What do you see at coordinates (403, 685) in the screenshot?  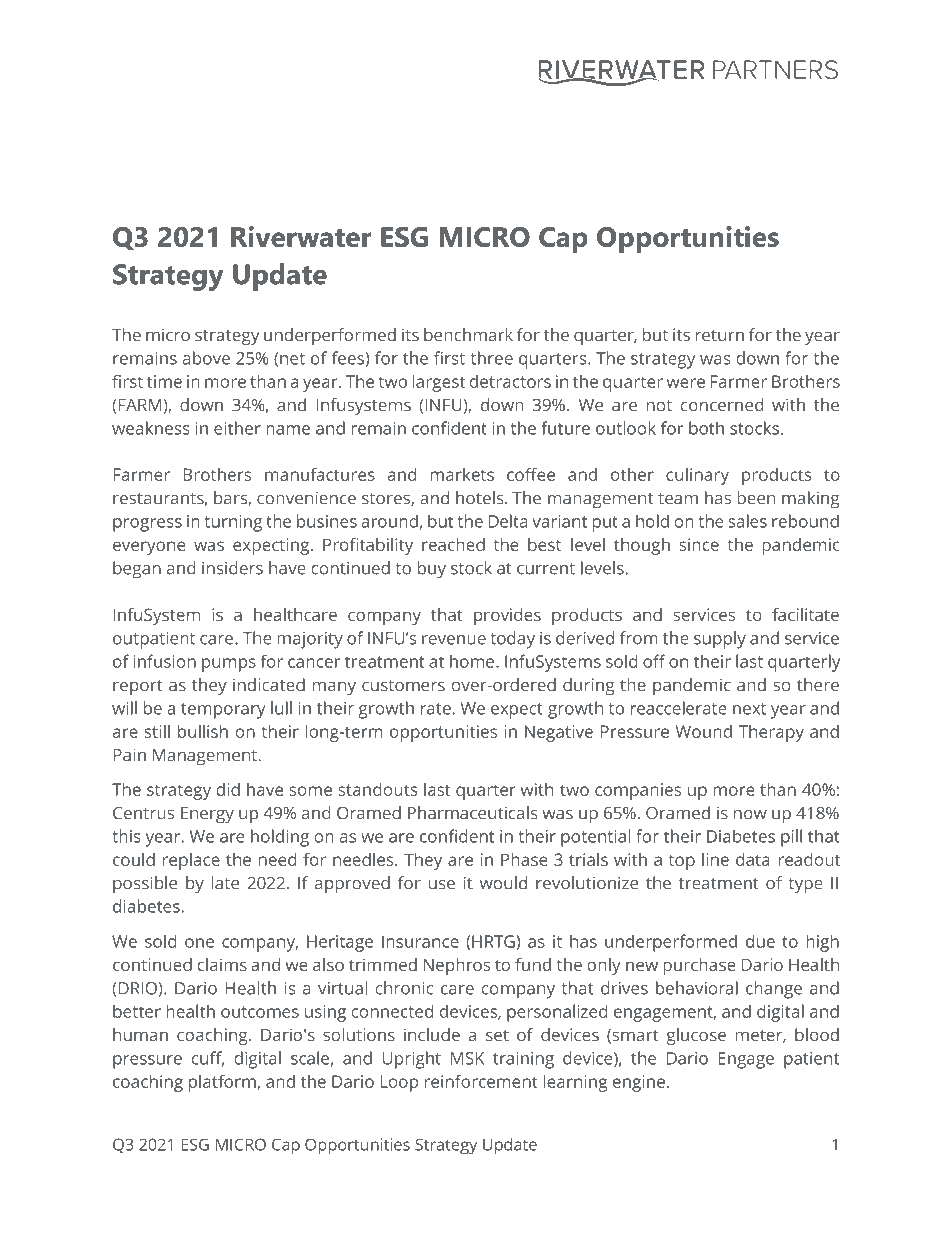 I see `customers` at bounding box center [403, 685].
